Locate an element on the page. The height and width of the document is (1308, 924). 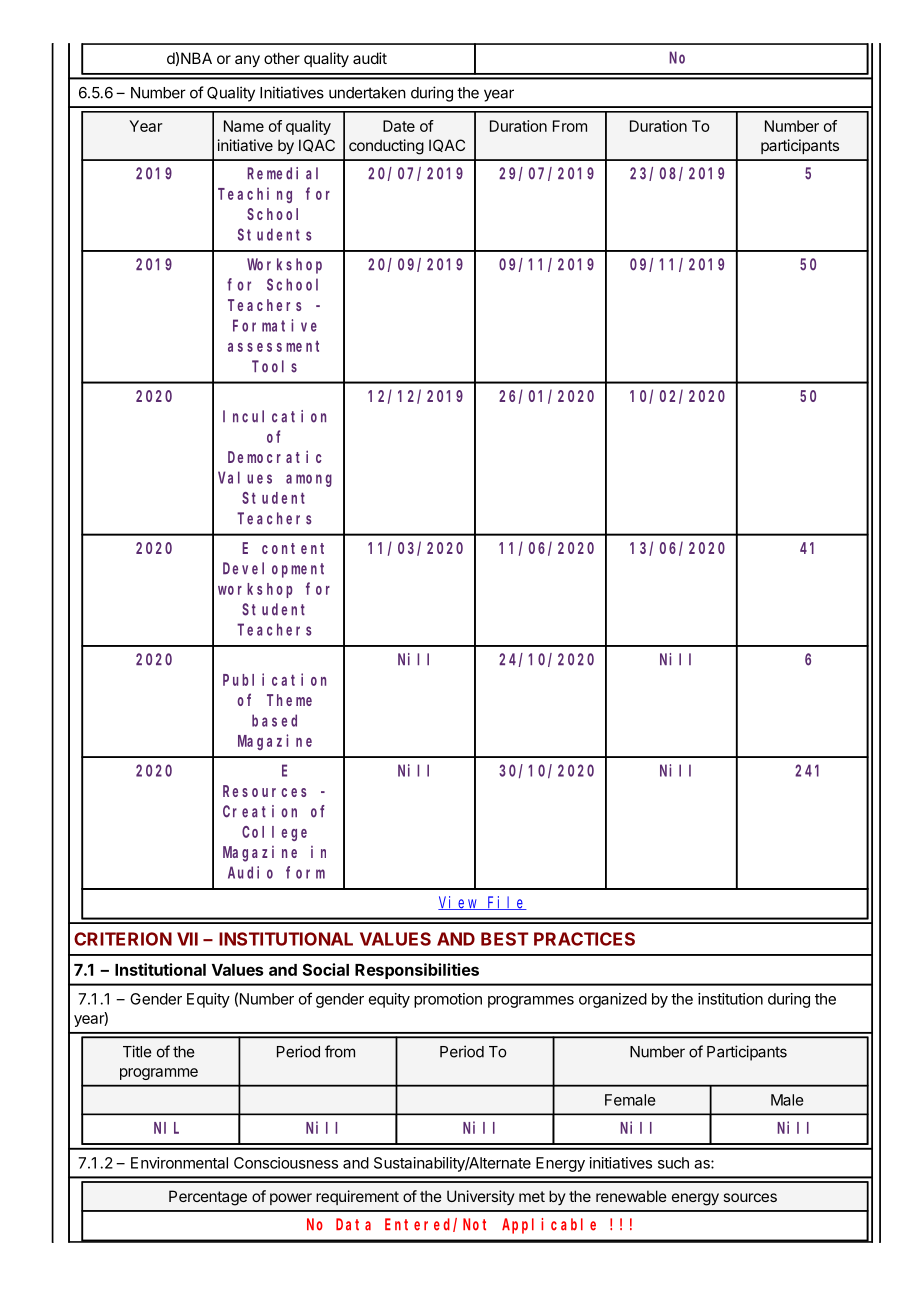
Name is located at coordinates (244, 126).
